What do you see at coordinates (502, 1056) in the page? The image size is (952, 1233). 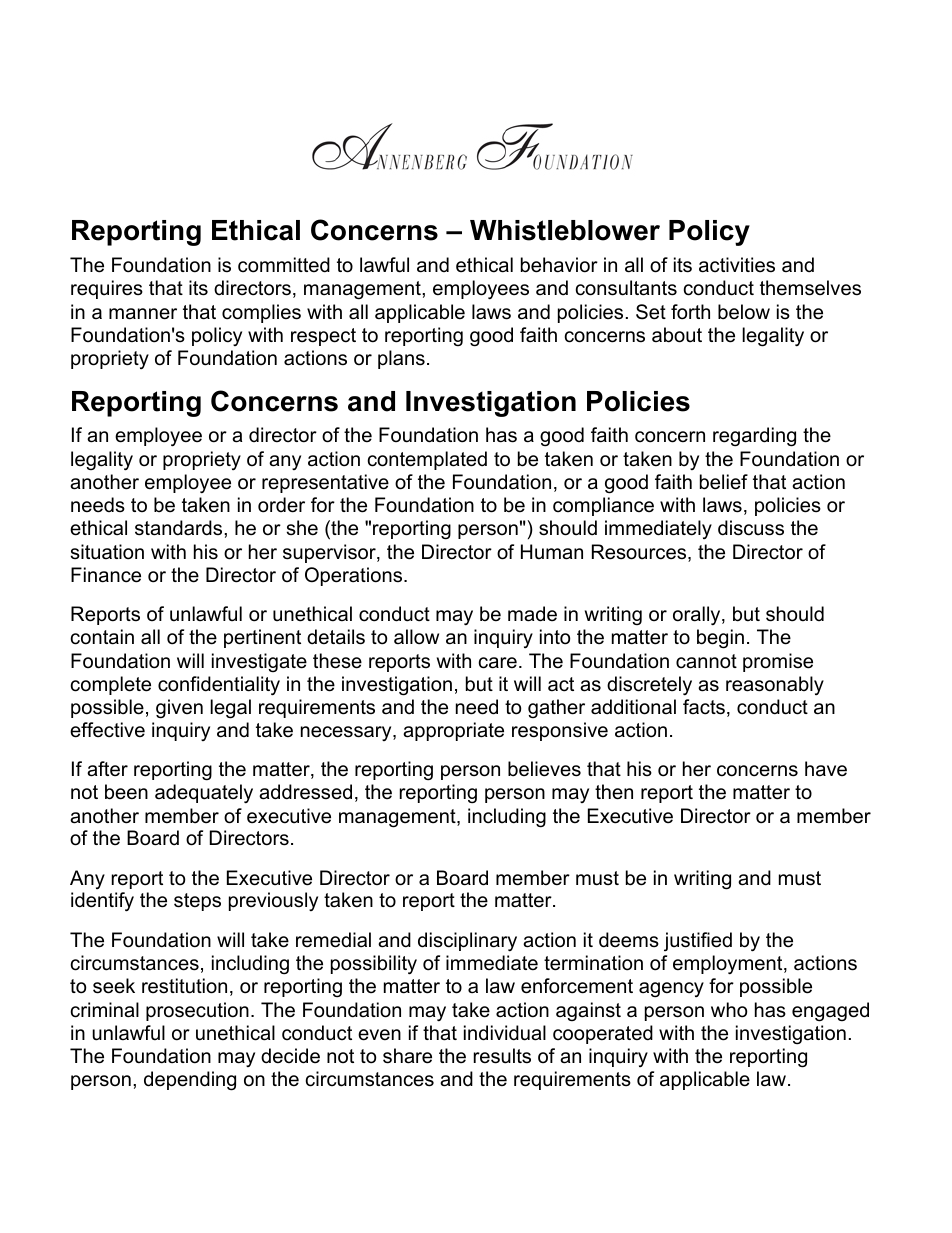 I see `results` at bounding box center [502, 1056].
